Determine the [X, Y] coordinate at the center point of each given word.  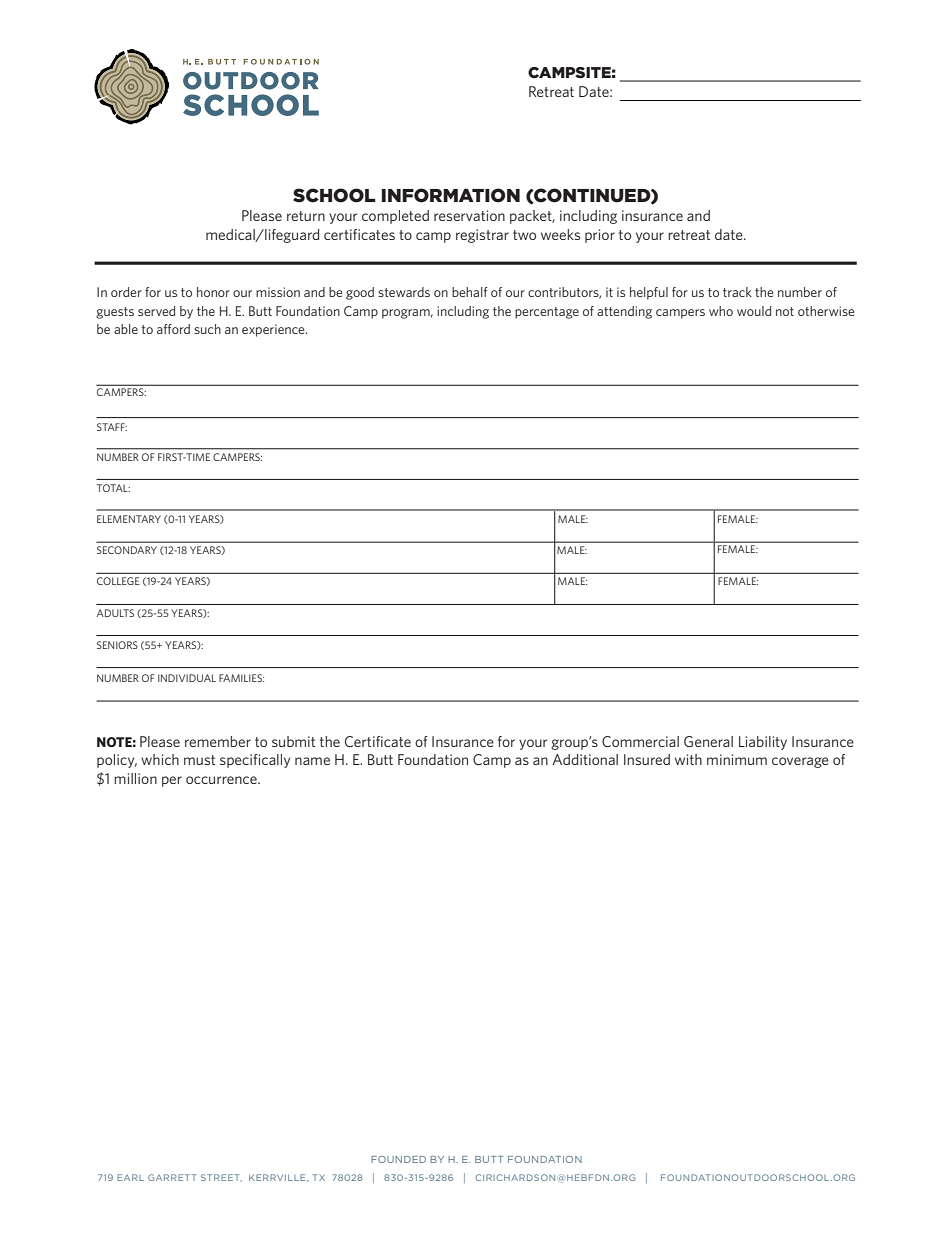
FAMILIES [241, 678]
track [737, 292]
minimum [737, 759]
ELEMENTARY [129, 519]
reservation [469, 215]
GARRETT [172, 1177]
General [708, 741]
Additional [585, 759]
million [135, 778]
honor [213, 292]
